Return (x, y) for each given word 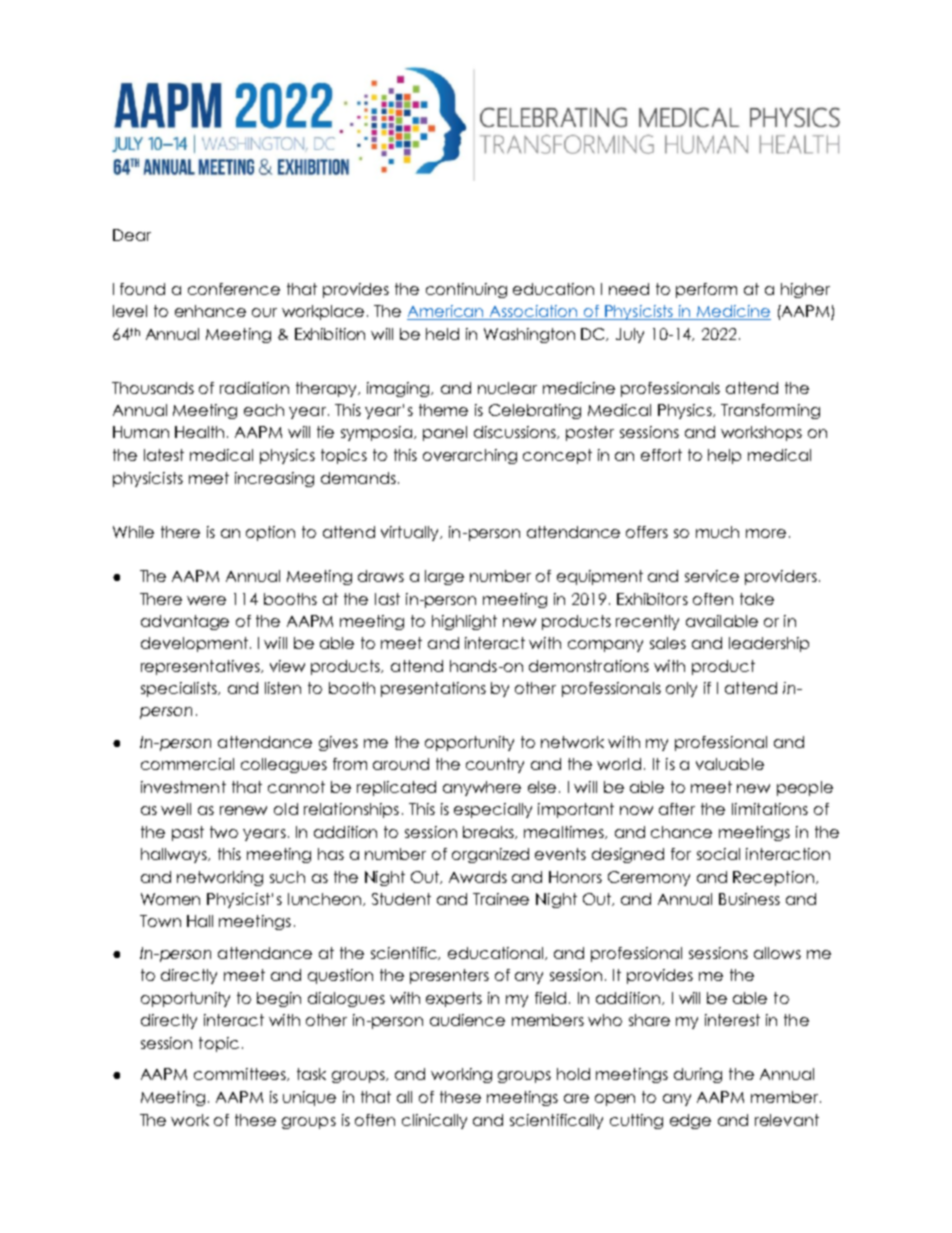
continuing (466, 290)
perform (706, 290)
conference (234, 289)
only (681, 689)
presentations (433, 689)
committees (241, 1074)
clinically (434, 1121)
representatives (202, 667)
